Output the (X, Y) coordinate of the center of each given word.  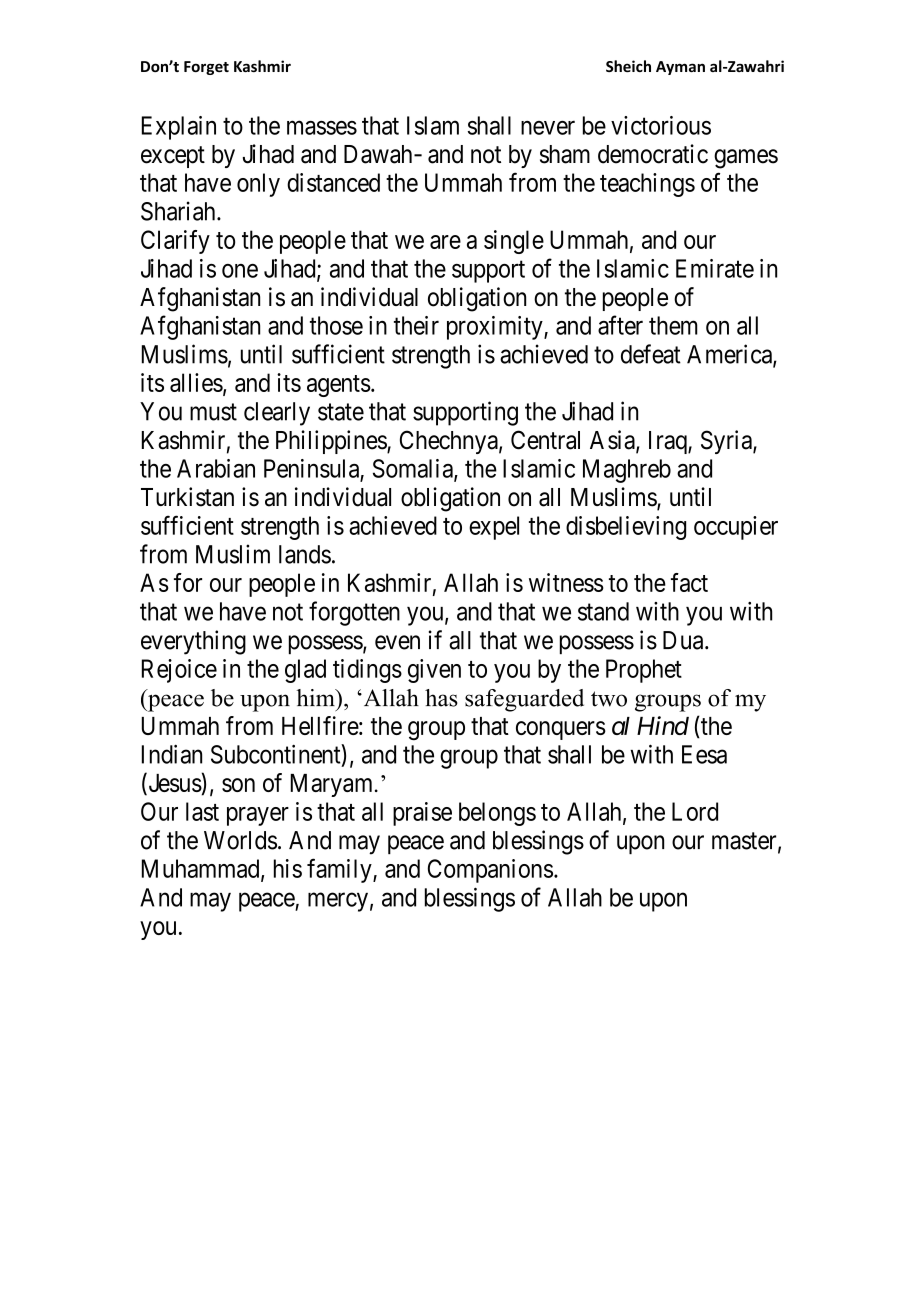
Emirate (715, 268)
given (434, 671)
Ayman (680, 68)
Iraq (669, 442)
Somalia (414, 469)
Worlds (240, 840)
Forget (206, 68)
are (445, 242)
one (240, 271)
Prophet (644, 671)
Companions (490, 871)
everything (193, 642)
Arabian (216, 468)
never (548, 128)
